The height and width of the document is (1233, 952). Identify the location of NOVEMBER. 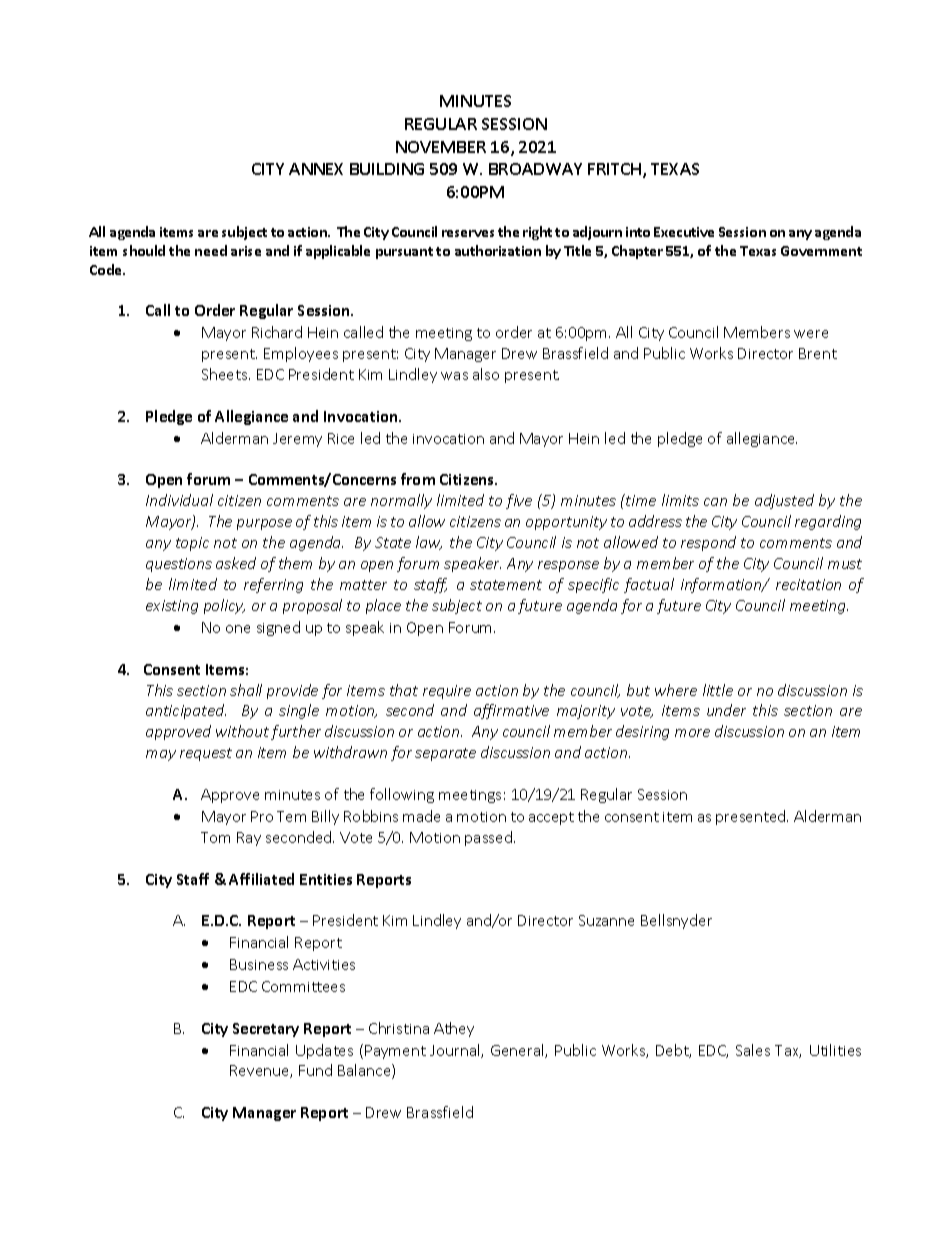
(441, 147).
